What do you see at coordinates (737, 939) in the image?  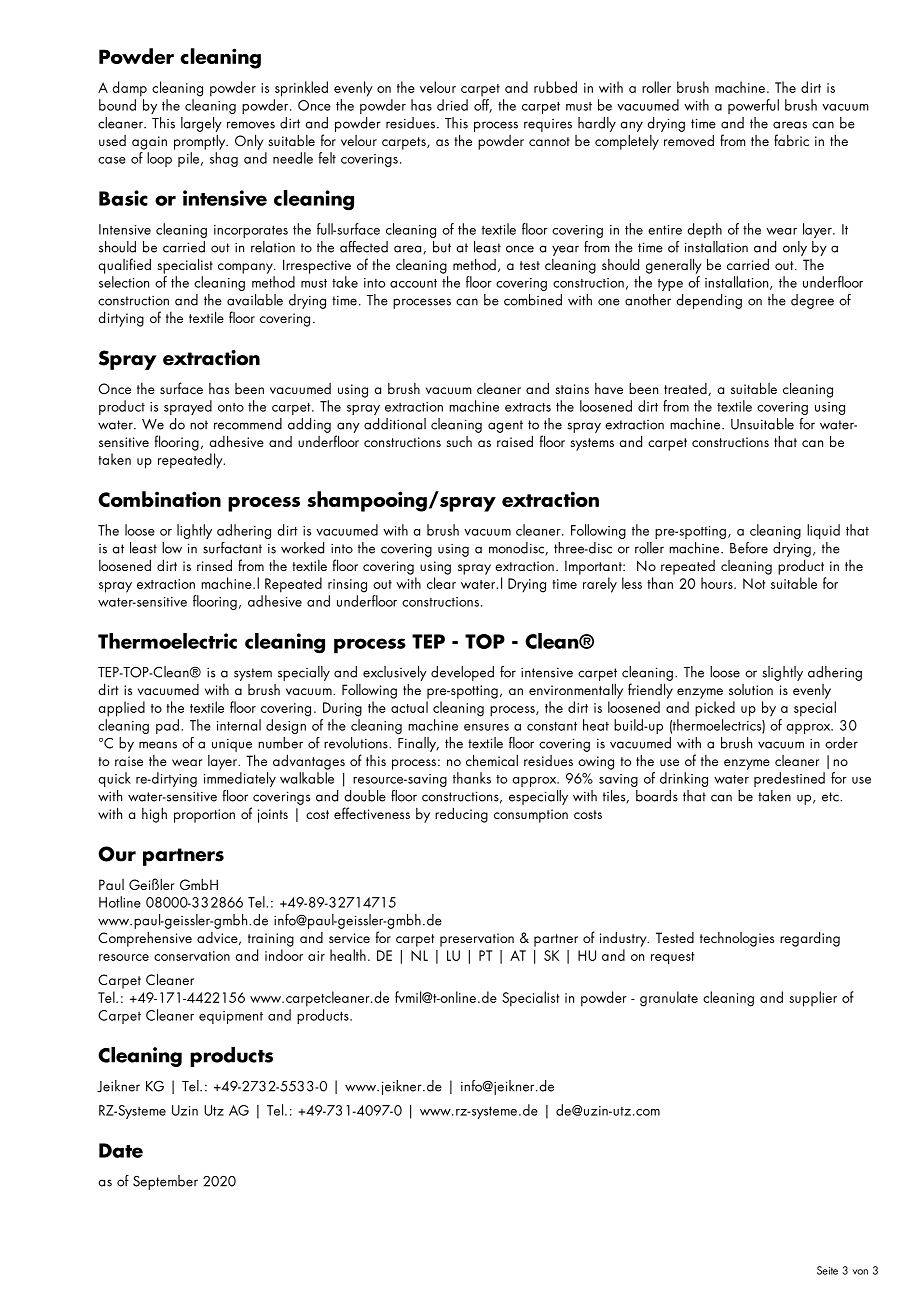 I see `technologies` at bounding box center [737, 939].
